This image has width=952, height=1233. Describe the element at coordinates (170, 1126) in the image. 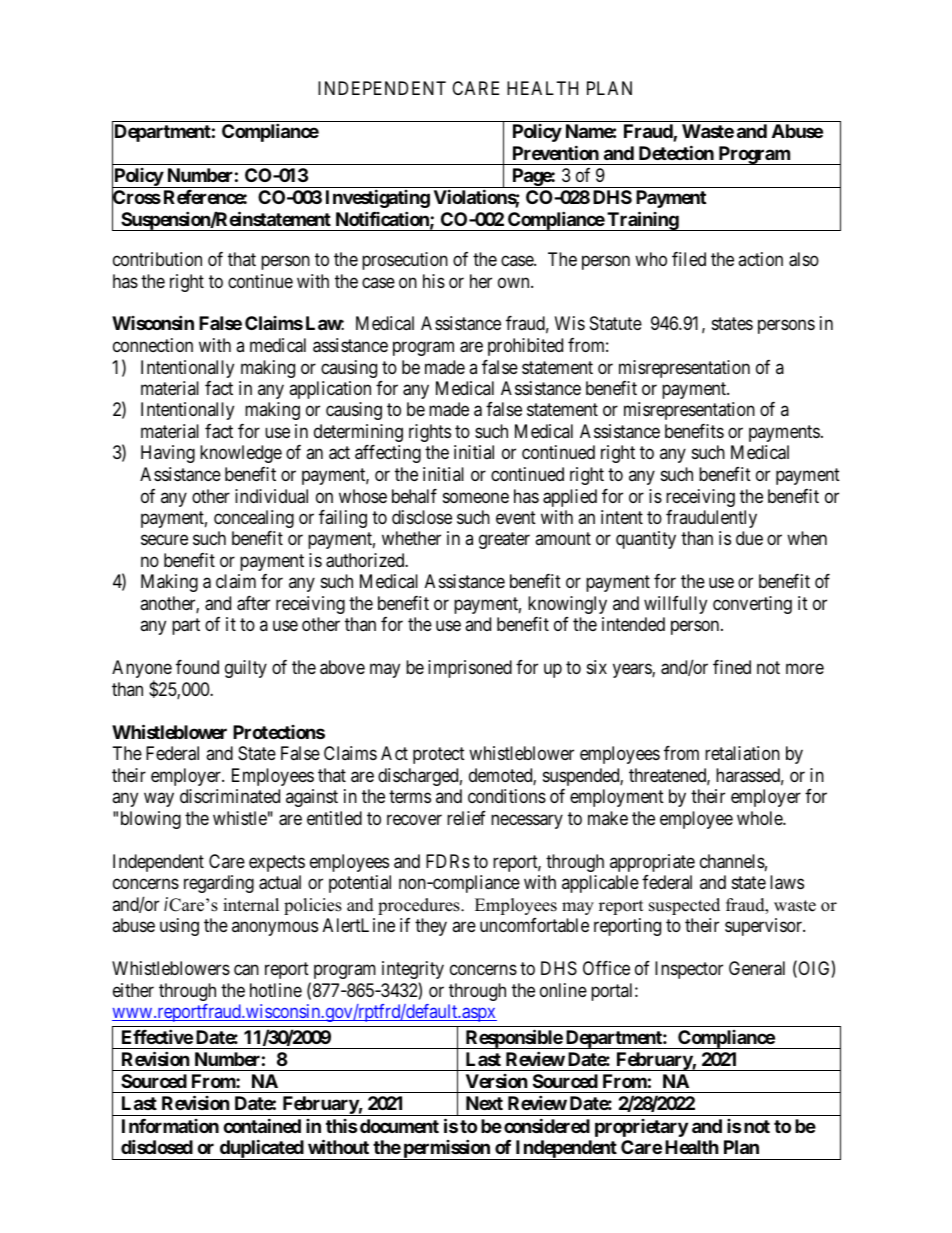

I see `Information` at that location.
